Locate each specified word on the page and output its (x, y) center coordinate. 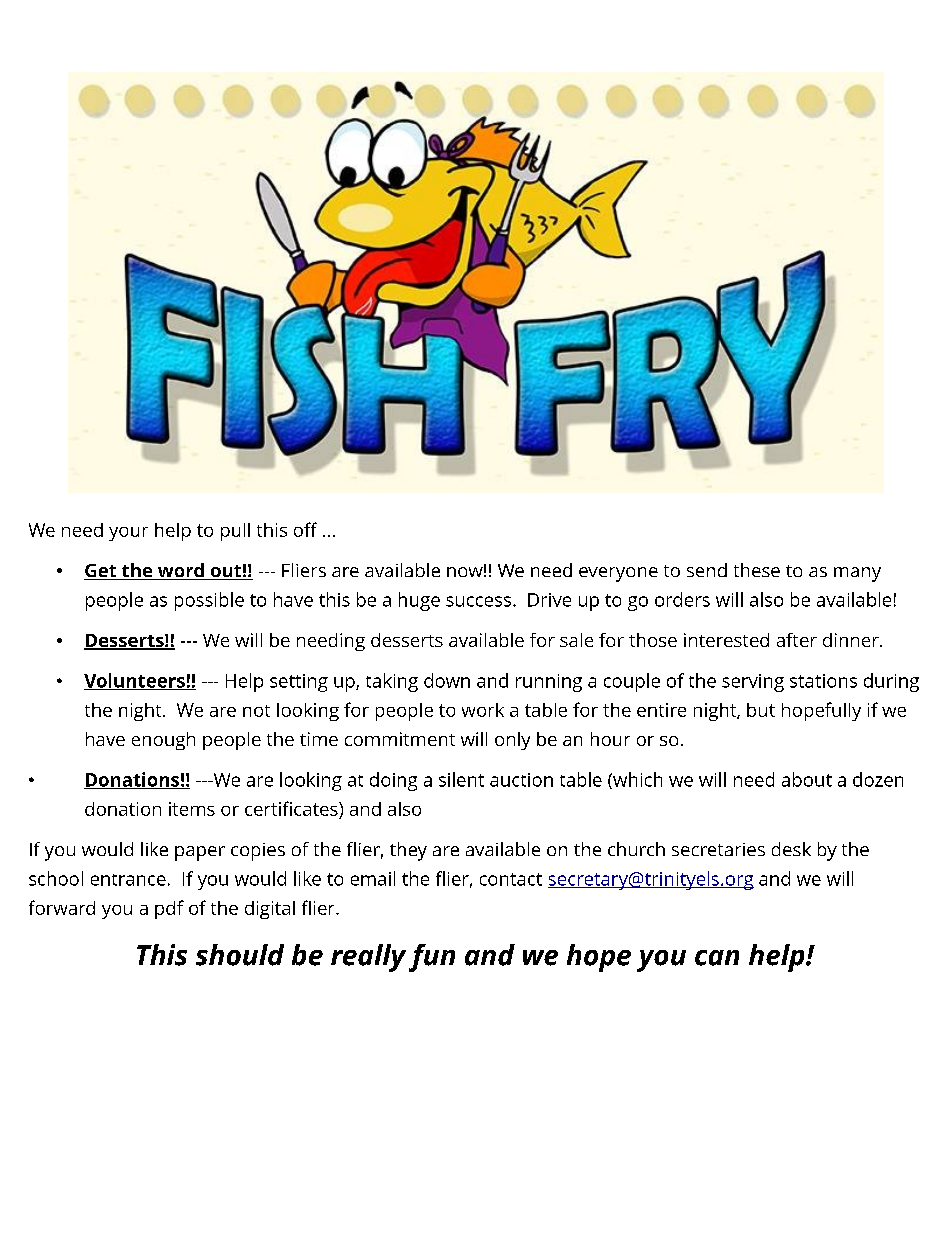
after (797, 640)
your (128, 534)
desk (791, 849)
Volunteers (135, 681)
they (408, 851)
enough (163, 741)
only (512, 741)
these (757, 570)
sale (576, 640)
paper (200, 853)
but (761, 710)
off (305, 529)
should (240, 955)
